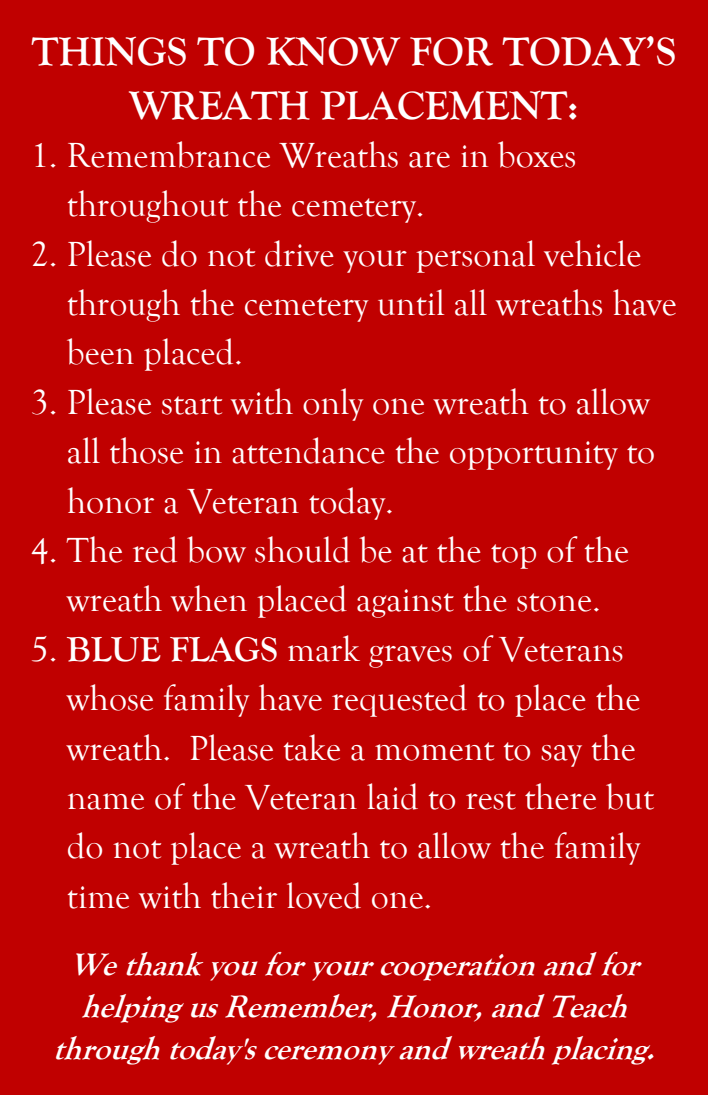  What do you see at coordinates (108, 51) in the screenshot?
I see `THINGS` at bounding box center [108, 51].
